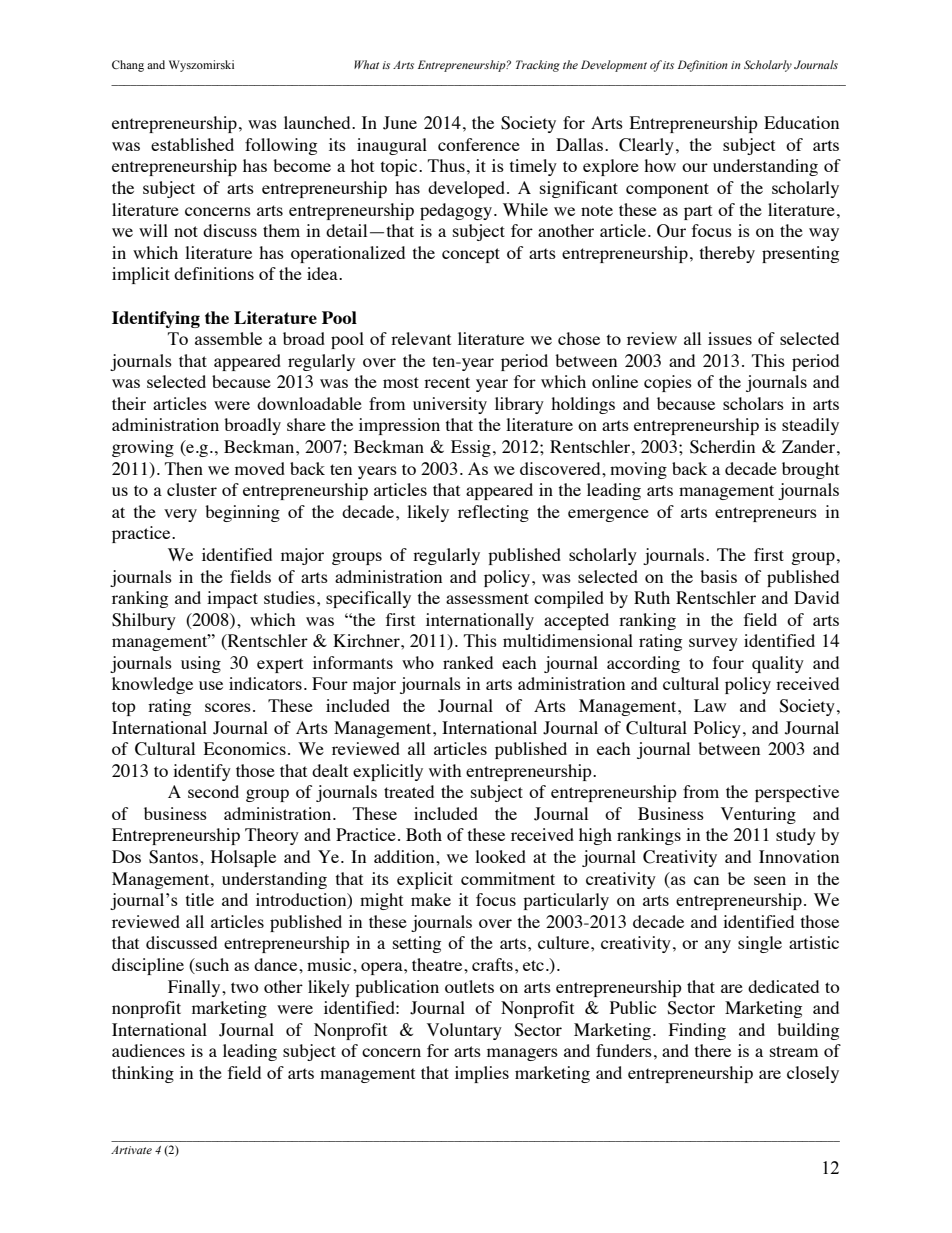 This screenshot has height=1233, width=952. Describe the element at coordinates (730, 338) in the screenshot. I see `issues` at that location.
